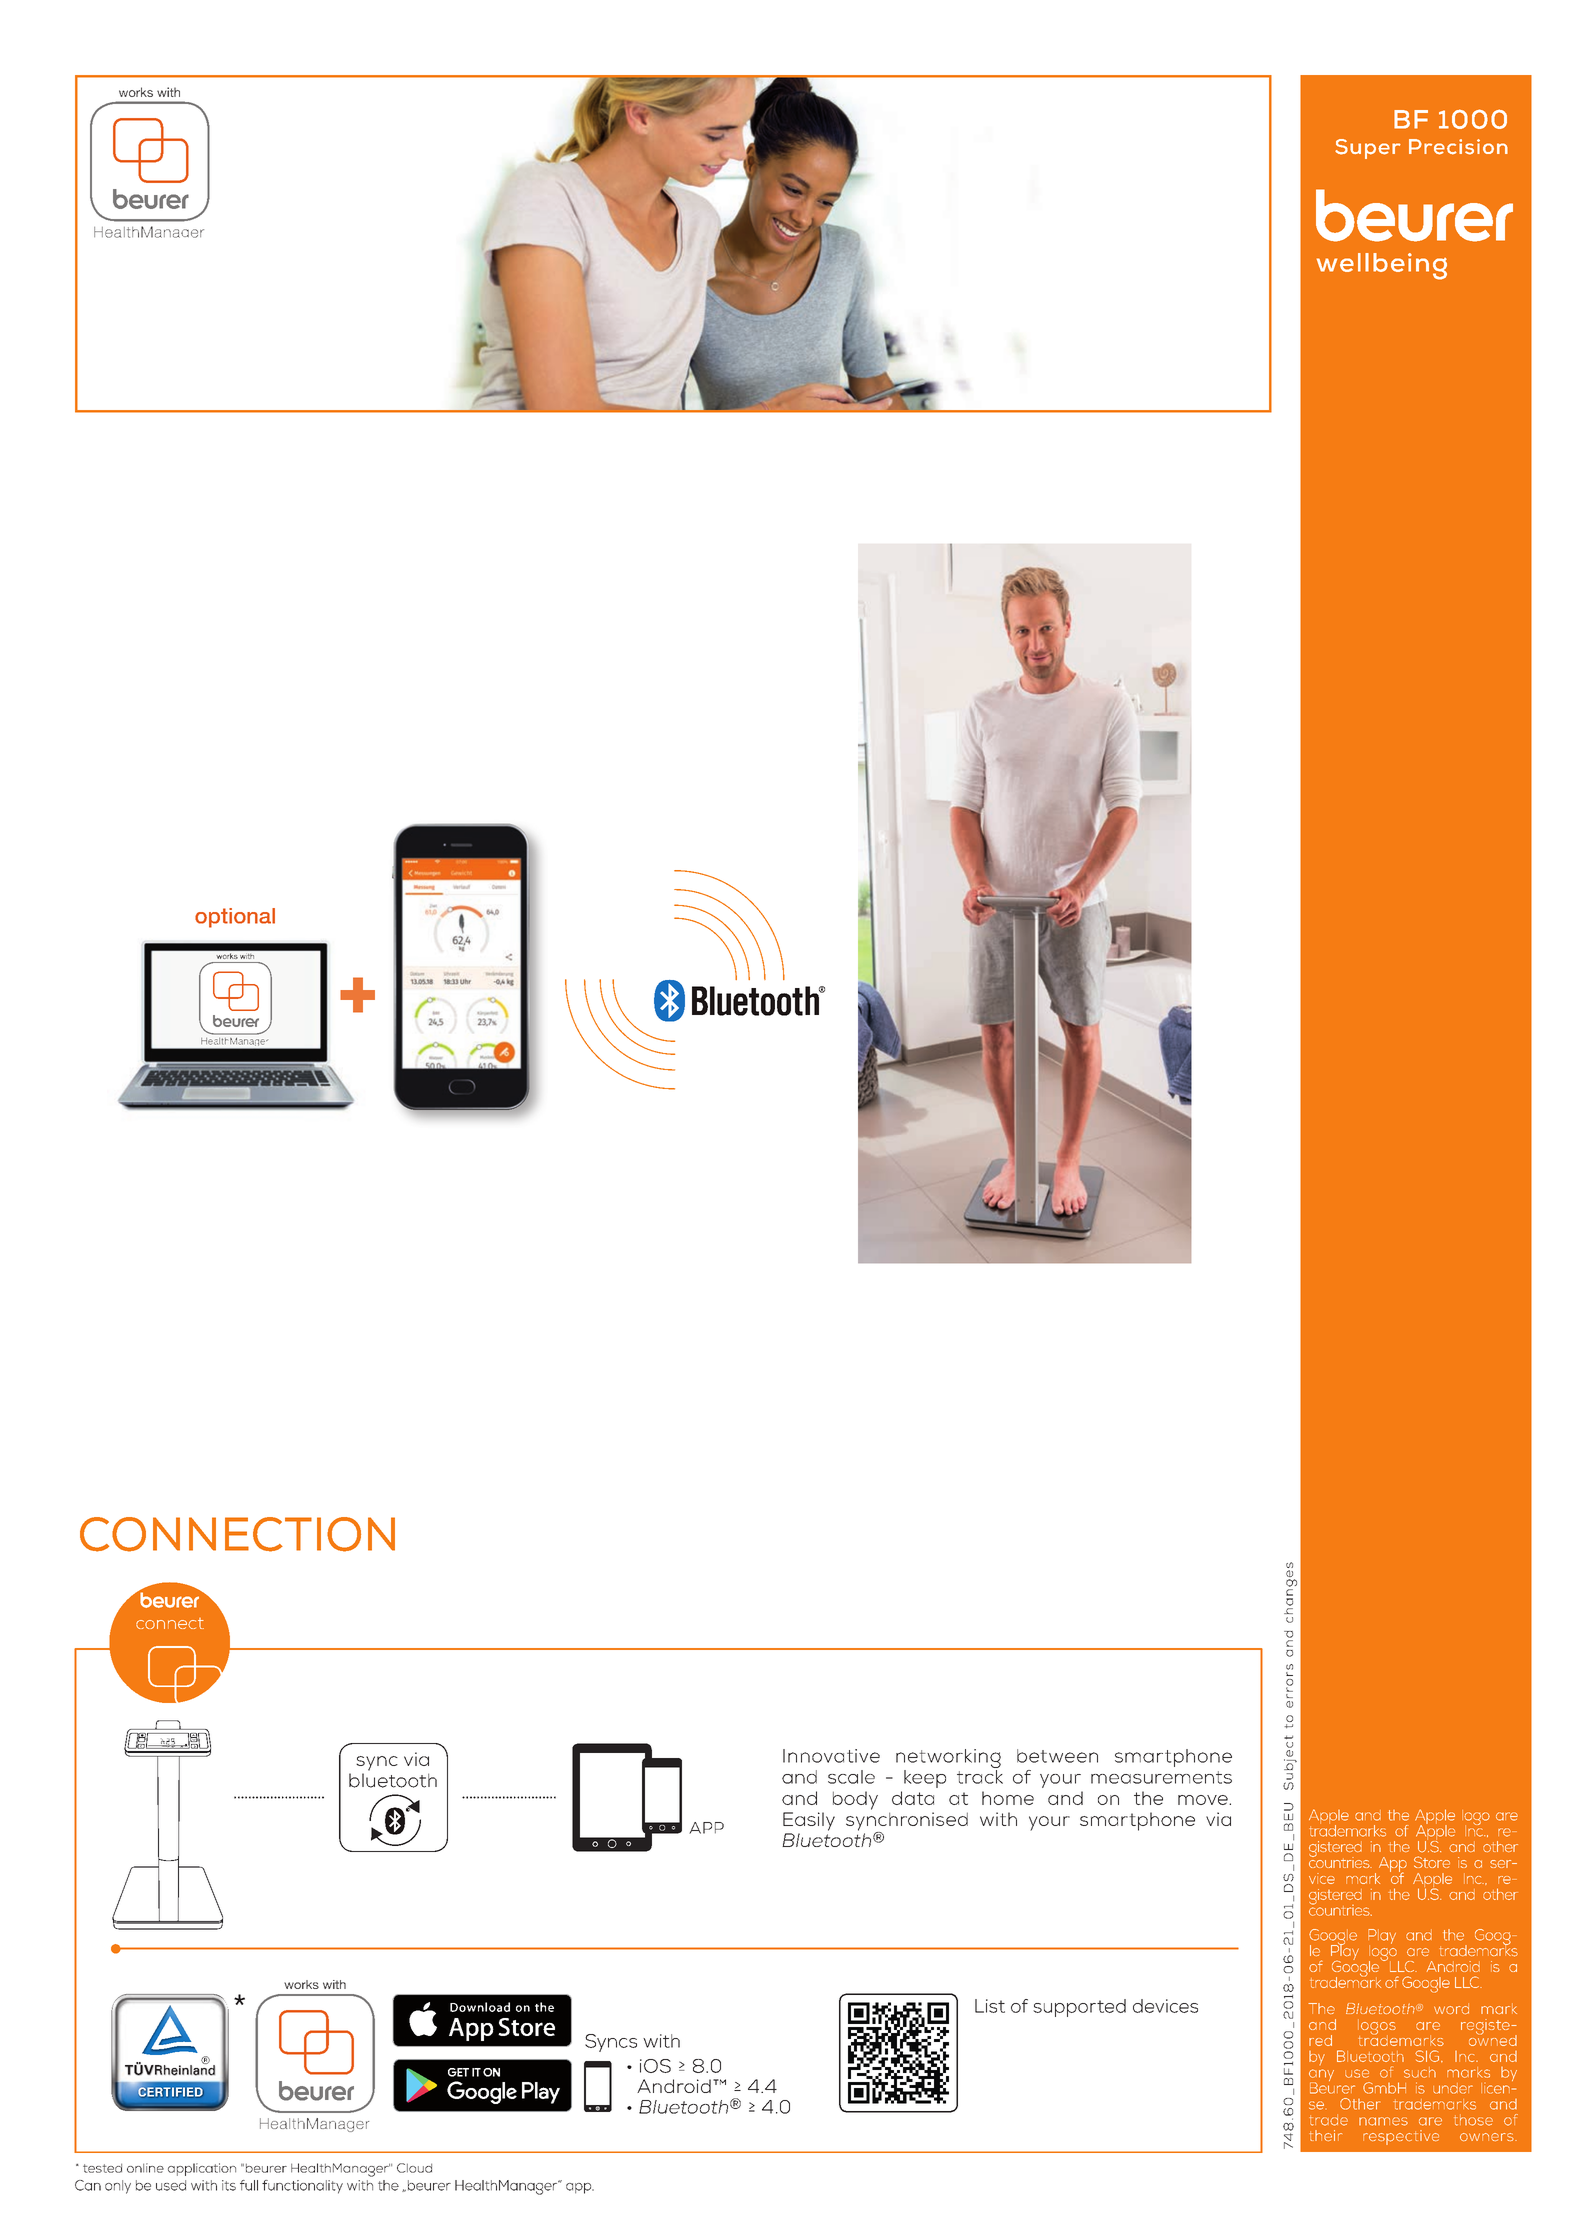  Describe the element at coordinates (1382, 266) in the page. I see `wellbeing` at that location.
